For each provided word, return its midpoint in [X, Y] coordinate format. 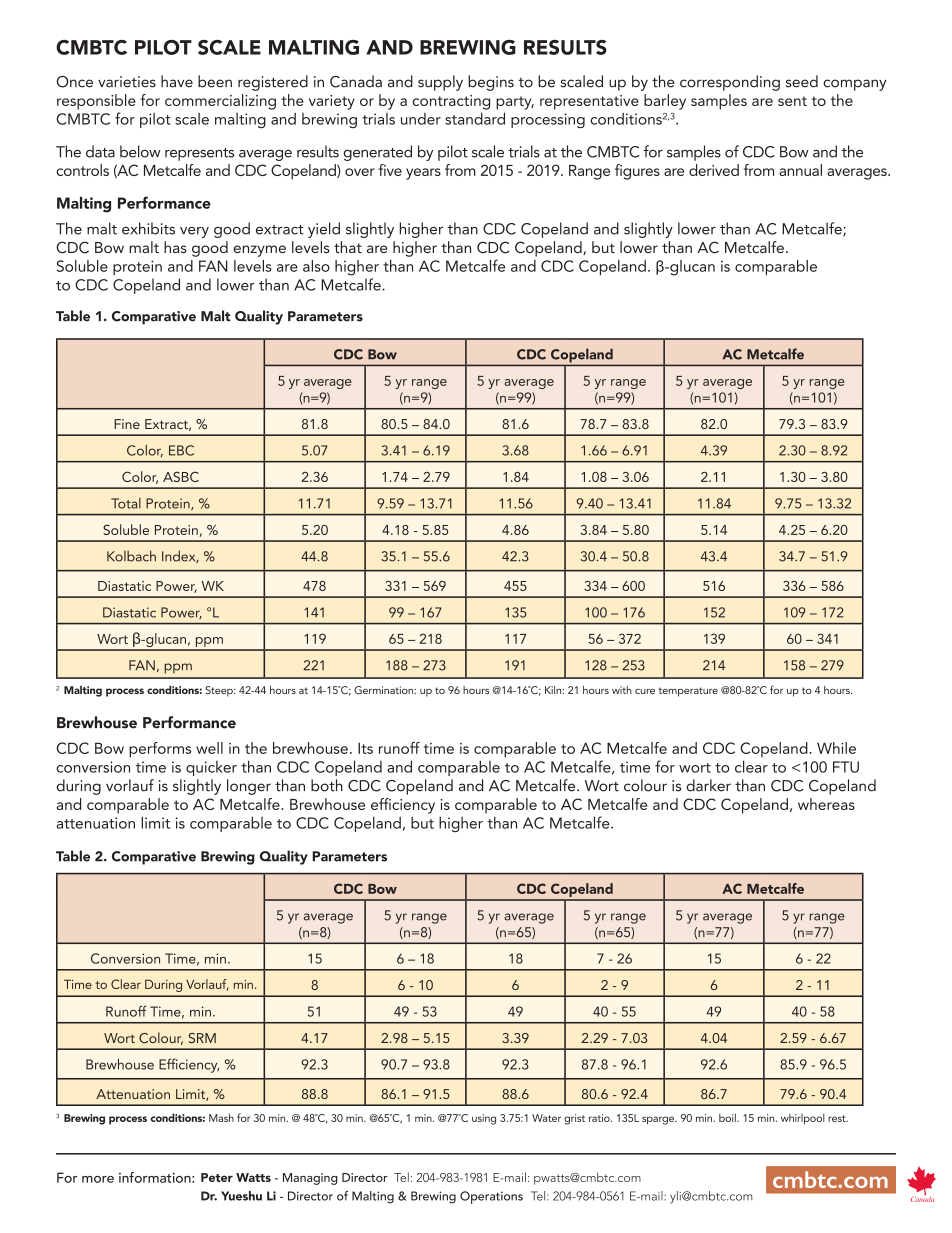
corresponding [730, 83]
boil [728, 1117]
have [177, 81]
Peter [217, 1177]
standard [475, 118]
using [484, 1119]
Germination [385, 690]
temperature [688, 692]
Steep [220, 691]
